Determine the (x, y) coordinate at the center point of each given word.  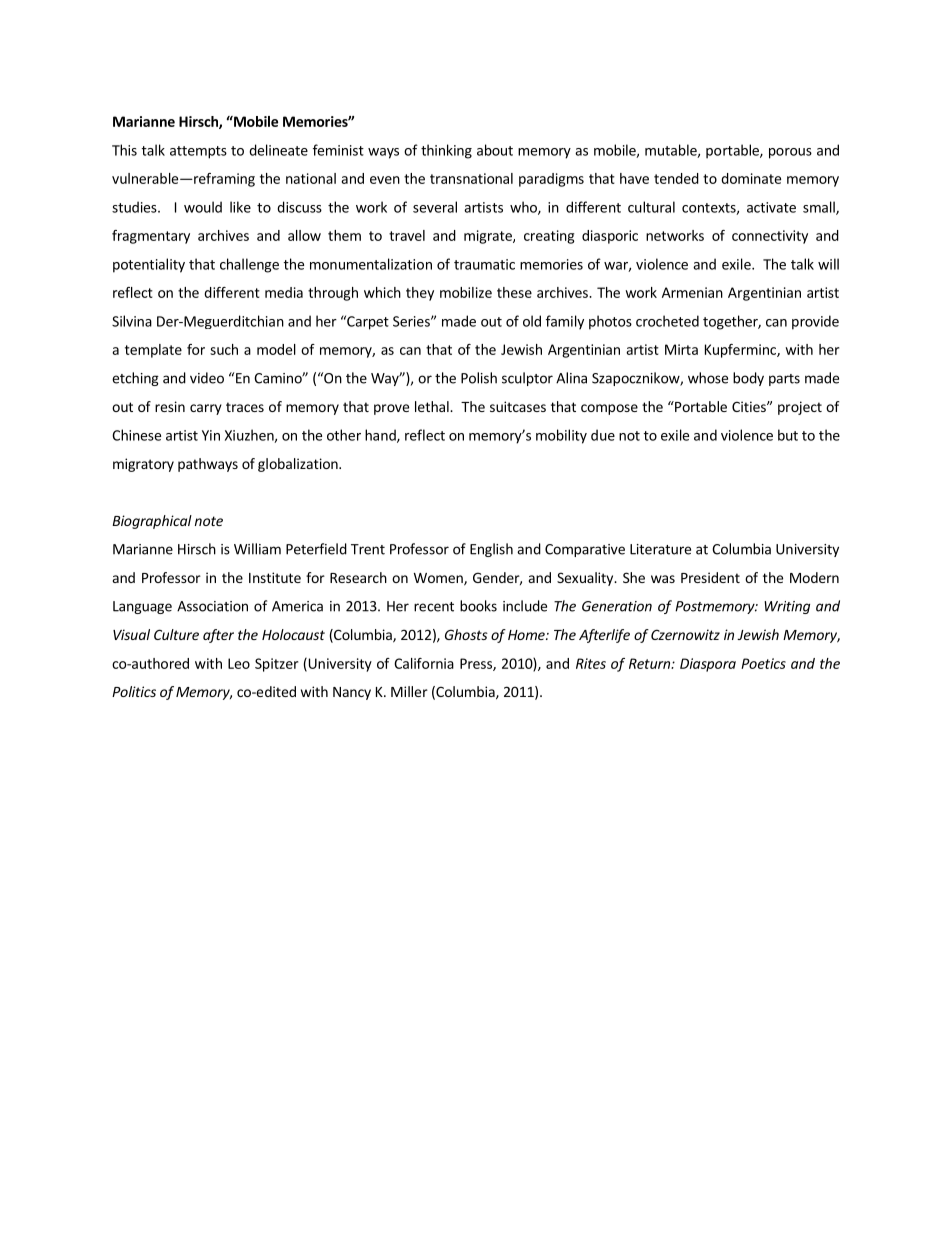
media (284, 292)
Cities (750, 406)
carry (206, 409)
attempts (198, 152)
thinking (446, 151)
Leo (239, 663)
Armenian (692, 292)
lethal (433, 406)
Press (477, 664)
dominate (751, 178)
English (491, 550)
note (209, 521)
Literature (660, 549)
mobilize (466, 292)
